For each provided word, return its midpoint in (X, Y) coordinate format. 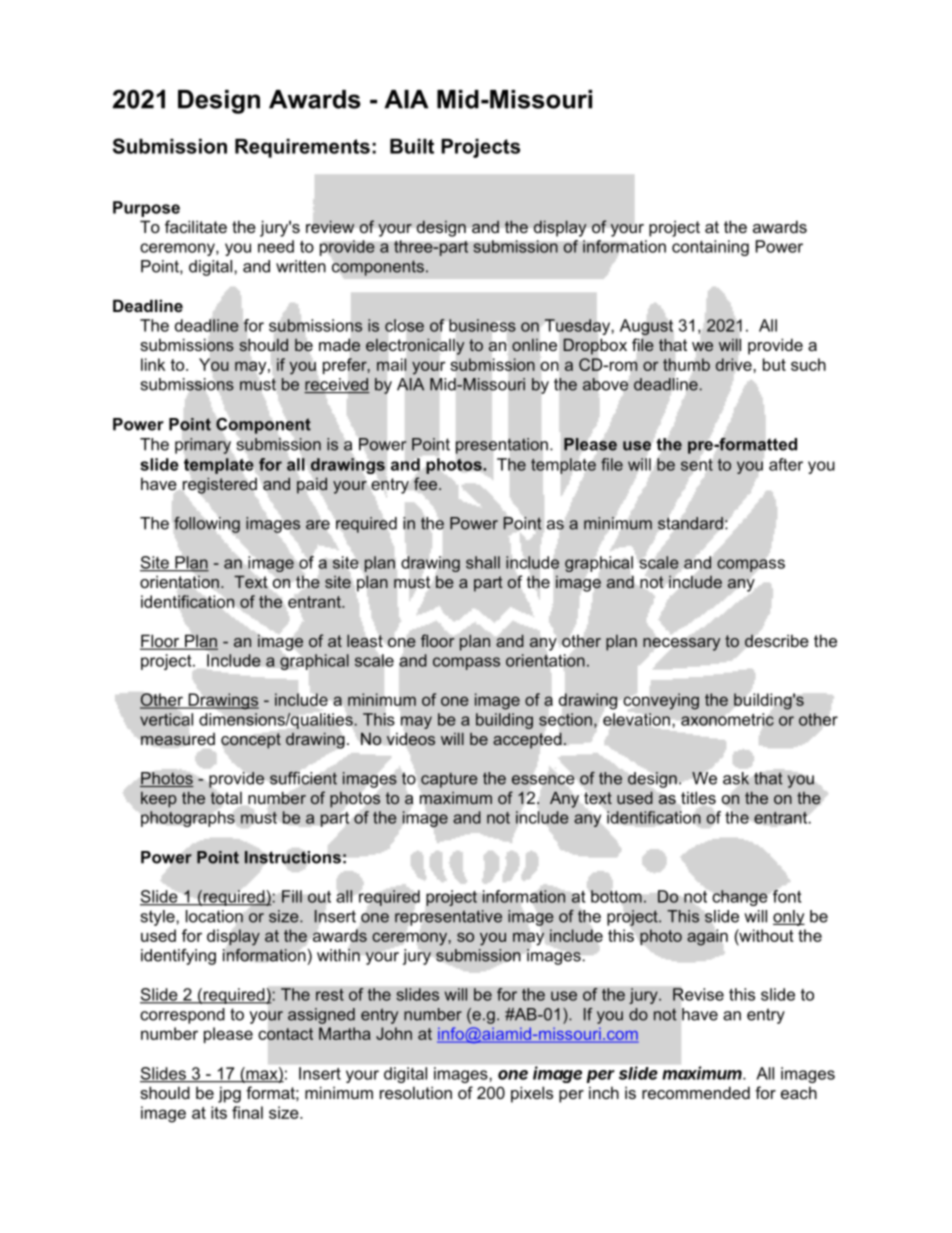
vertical (166, 719)
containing (710, 248)
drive (734, 364)
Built (412, 146)
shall (483, 562)
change (740, 898)
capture (449, 780)
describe (777, 640)
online (534, 345)
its (219, 1112)
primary (203, 446)
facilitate (196, 226)
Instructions (292, 857)
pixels (532, 1094)
